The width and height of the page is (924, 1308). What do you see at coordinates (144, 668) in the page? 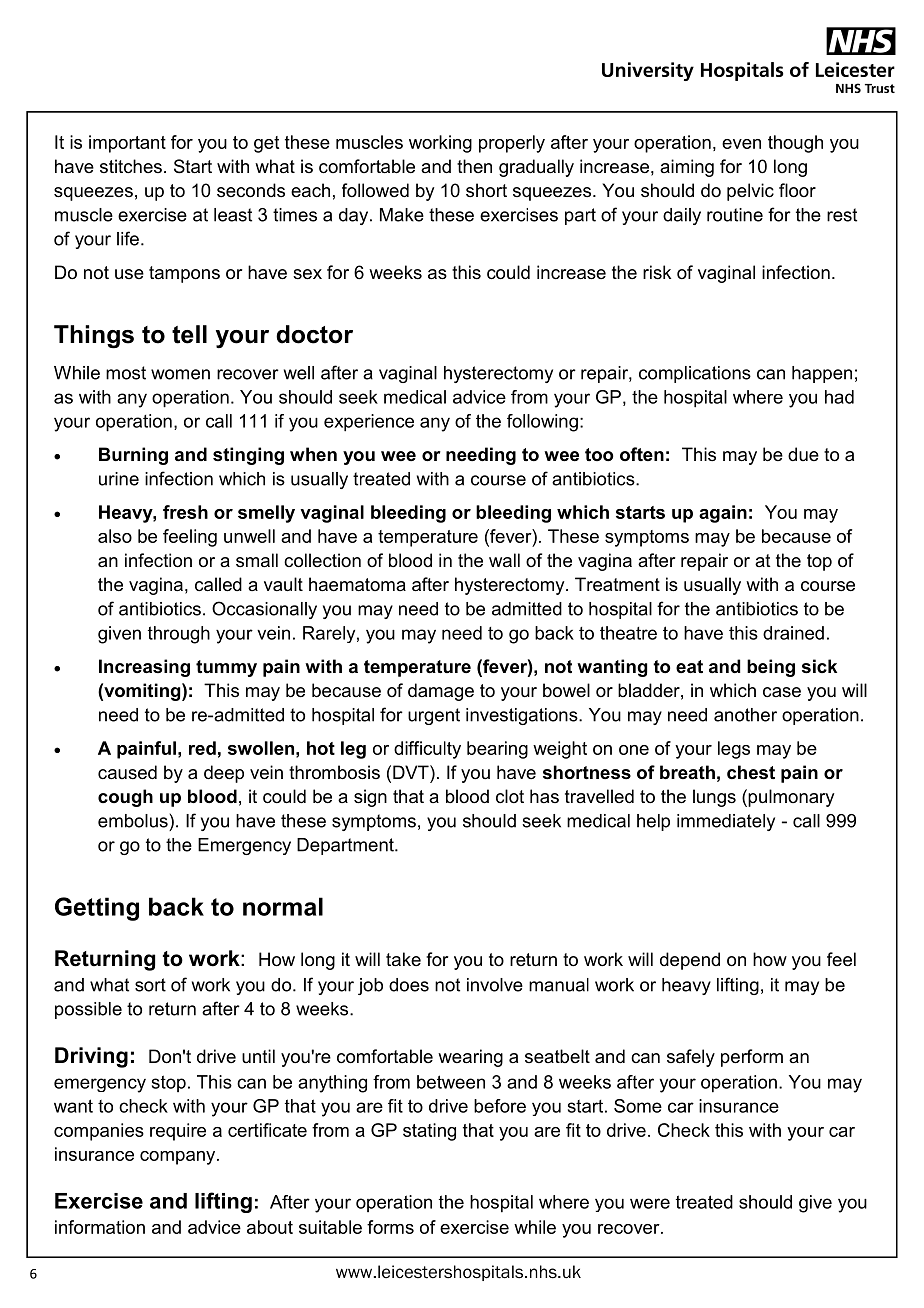
I see `Increasing` at bounding box center [144, 668].
